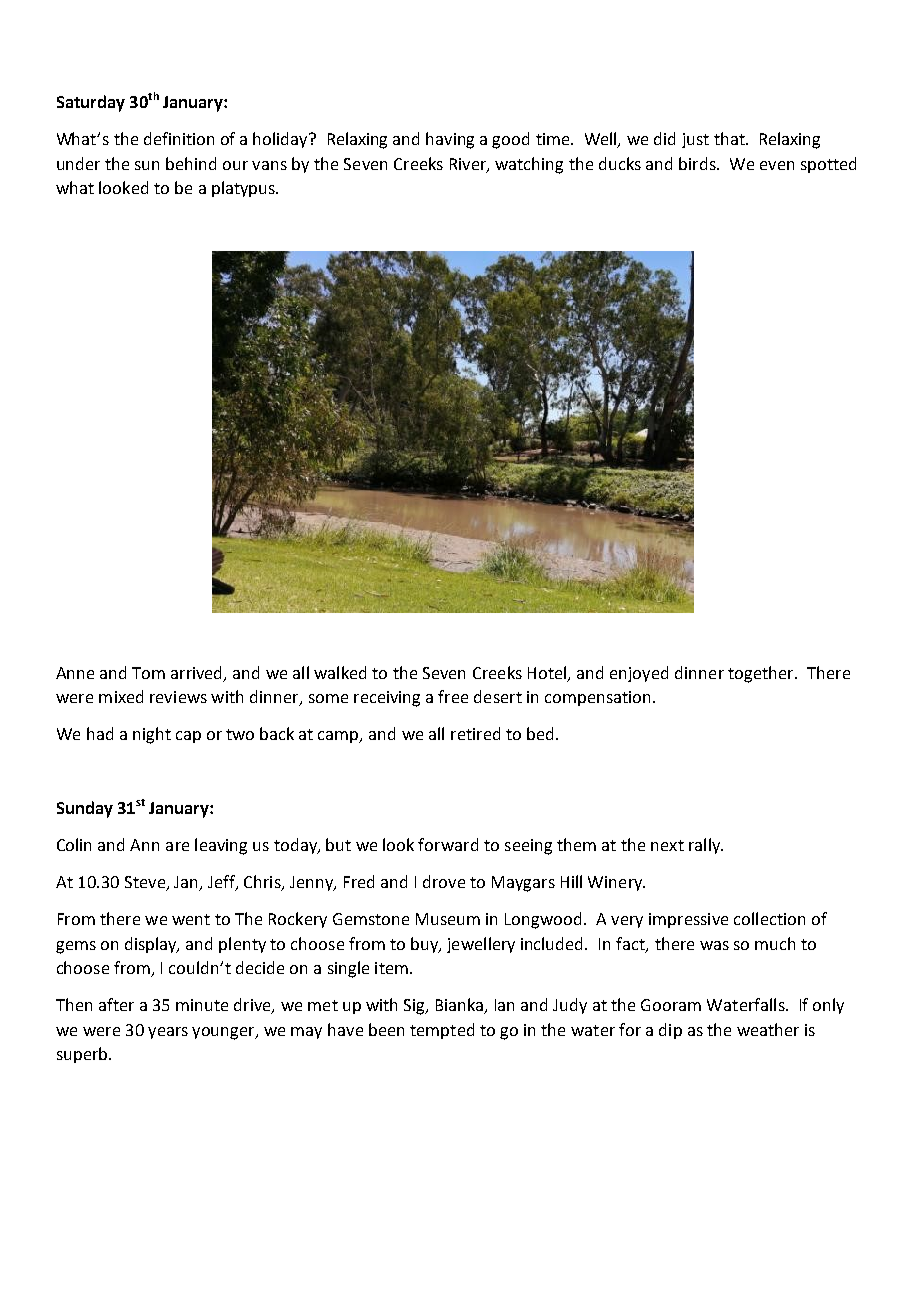  What do you see at coordinates (548, 673) in the image?
I see `Hotel` at bounding box center [548, 673].
